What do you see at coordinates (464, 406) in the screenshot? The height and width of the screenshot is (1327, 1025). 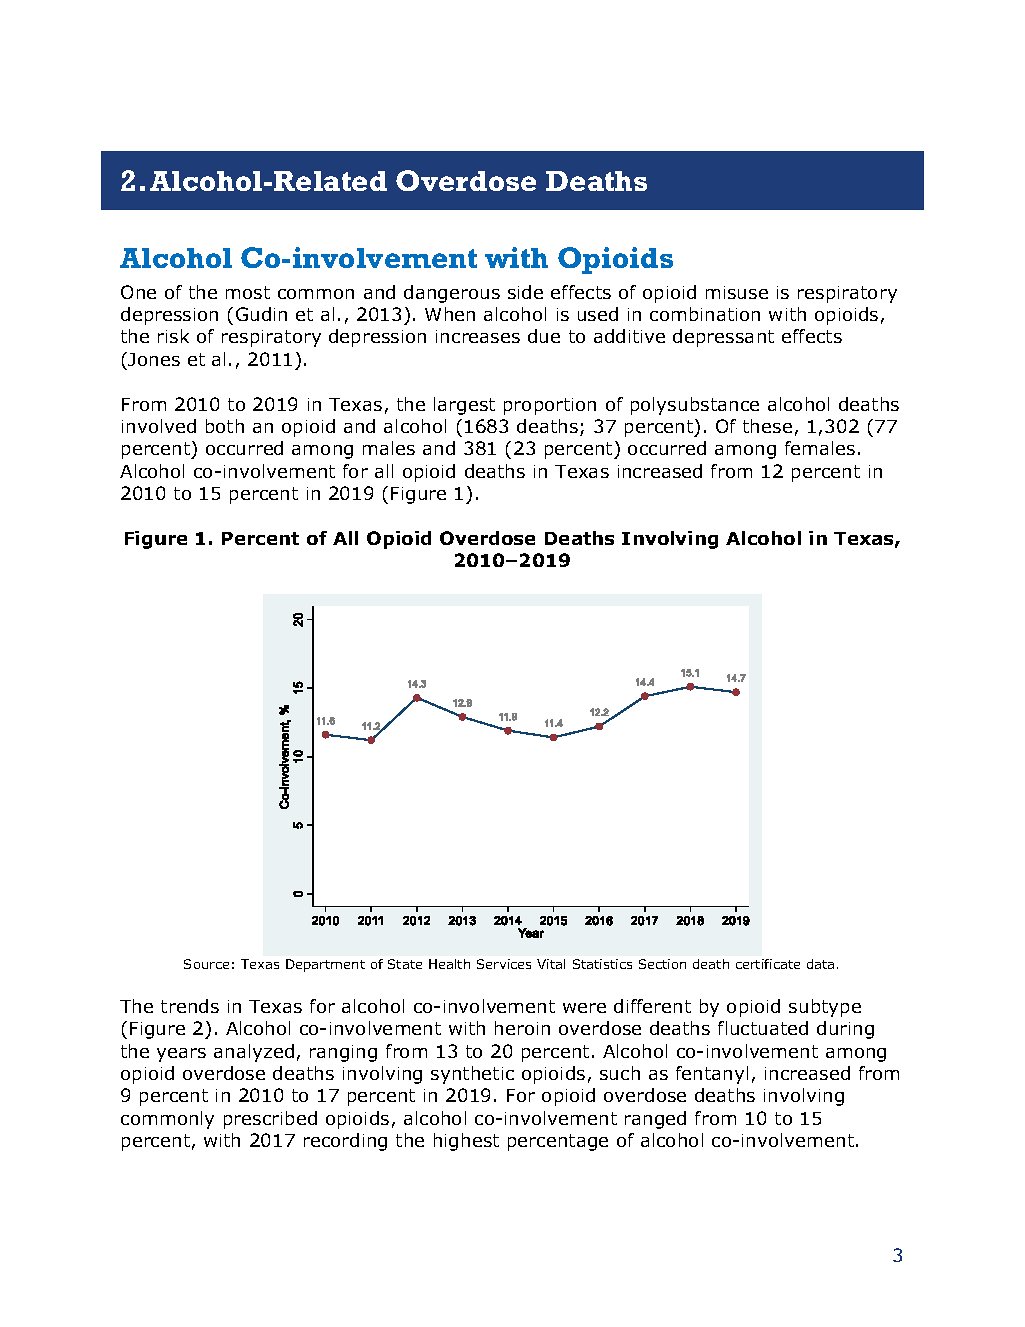 I see `largest` at bounding box center [464, 406].
